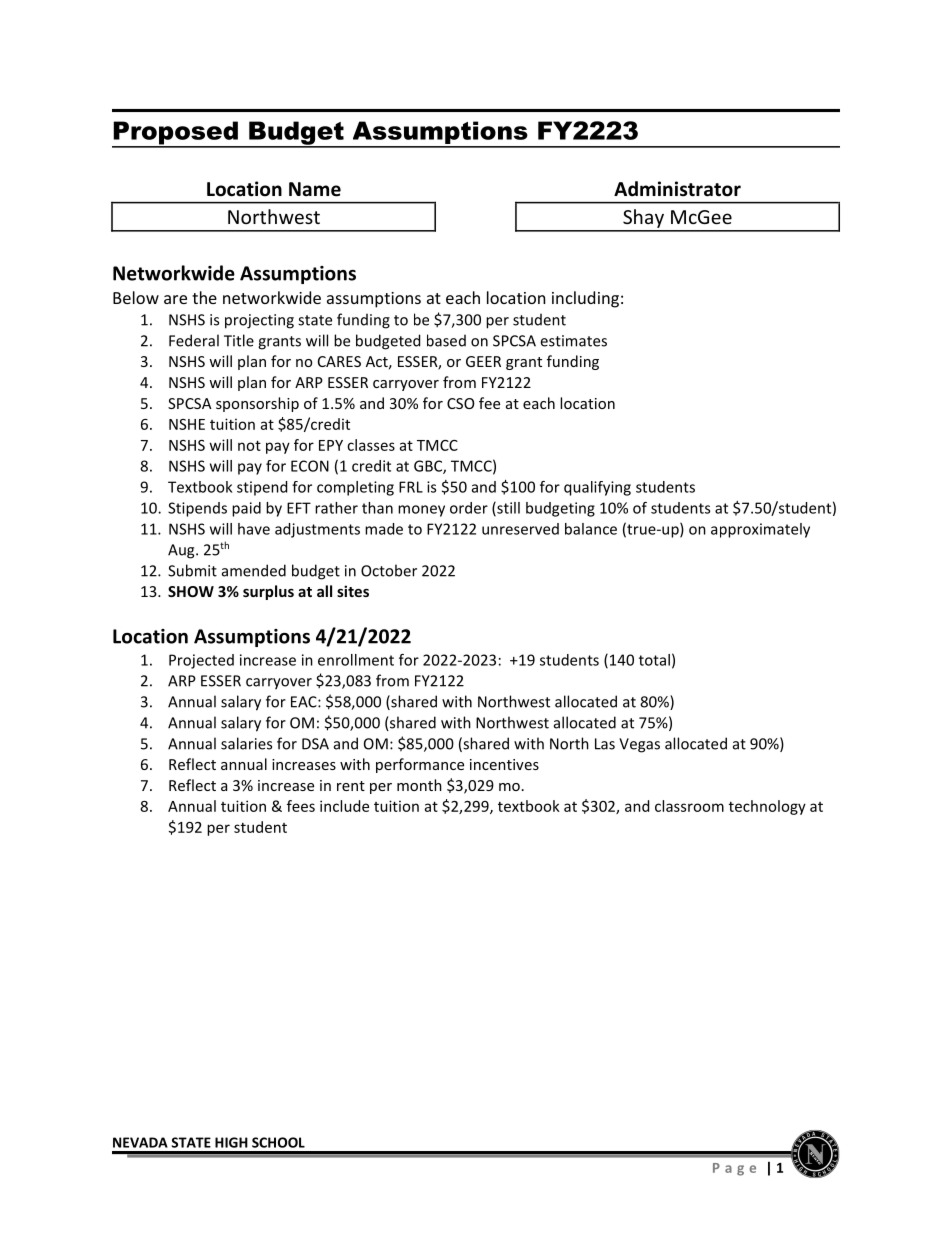 The image size is (952, 1233). I want to click on HIGH, so click(231, 1142).
